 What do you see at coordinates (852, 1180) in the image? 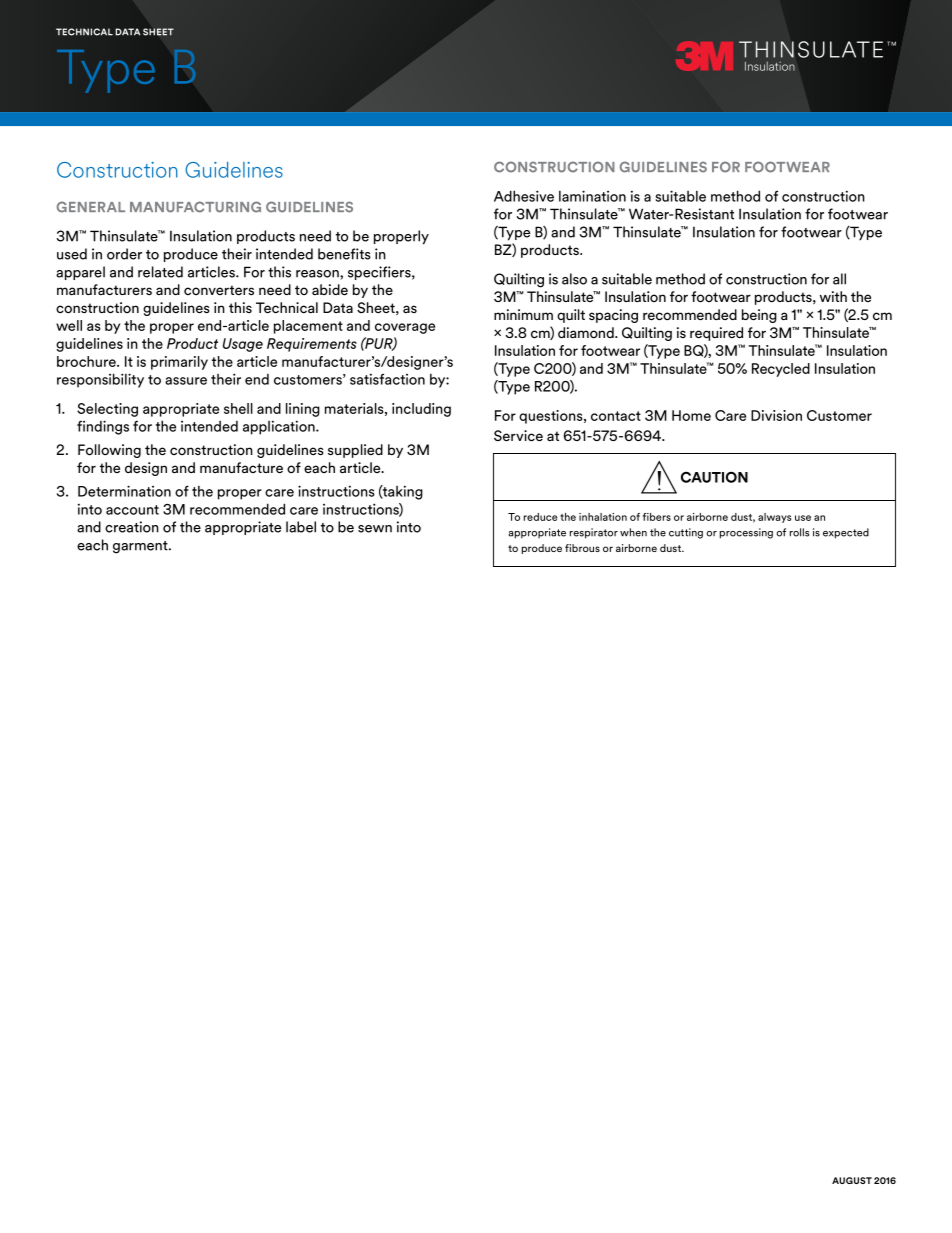
I see `AUGUST` at bounding box center [852, 1180].
